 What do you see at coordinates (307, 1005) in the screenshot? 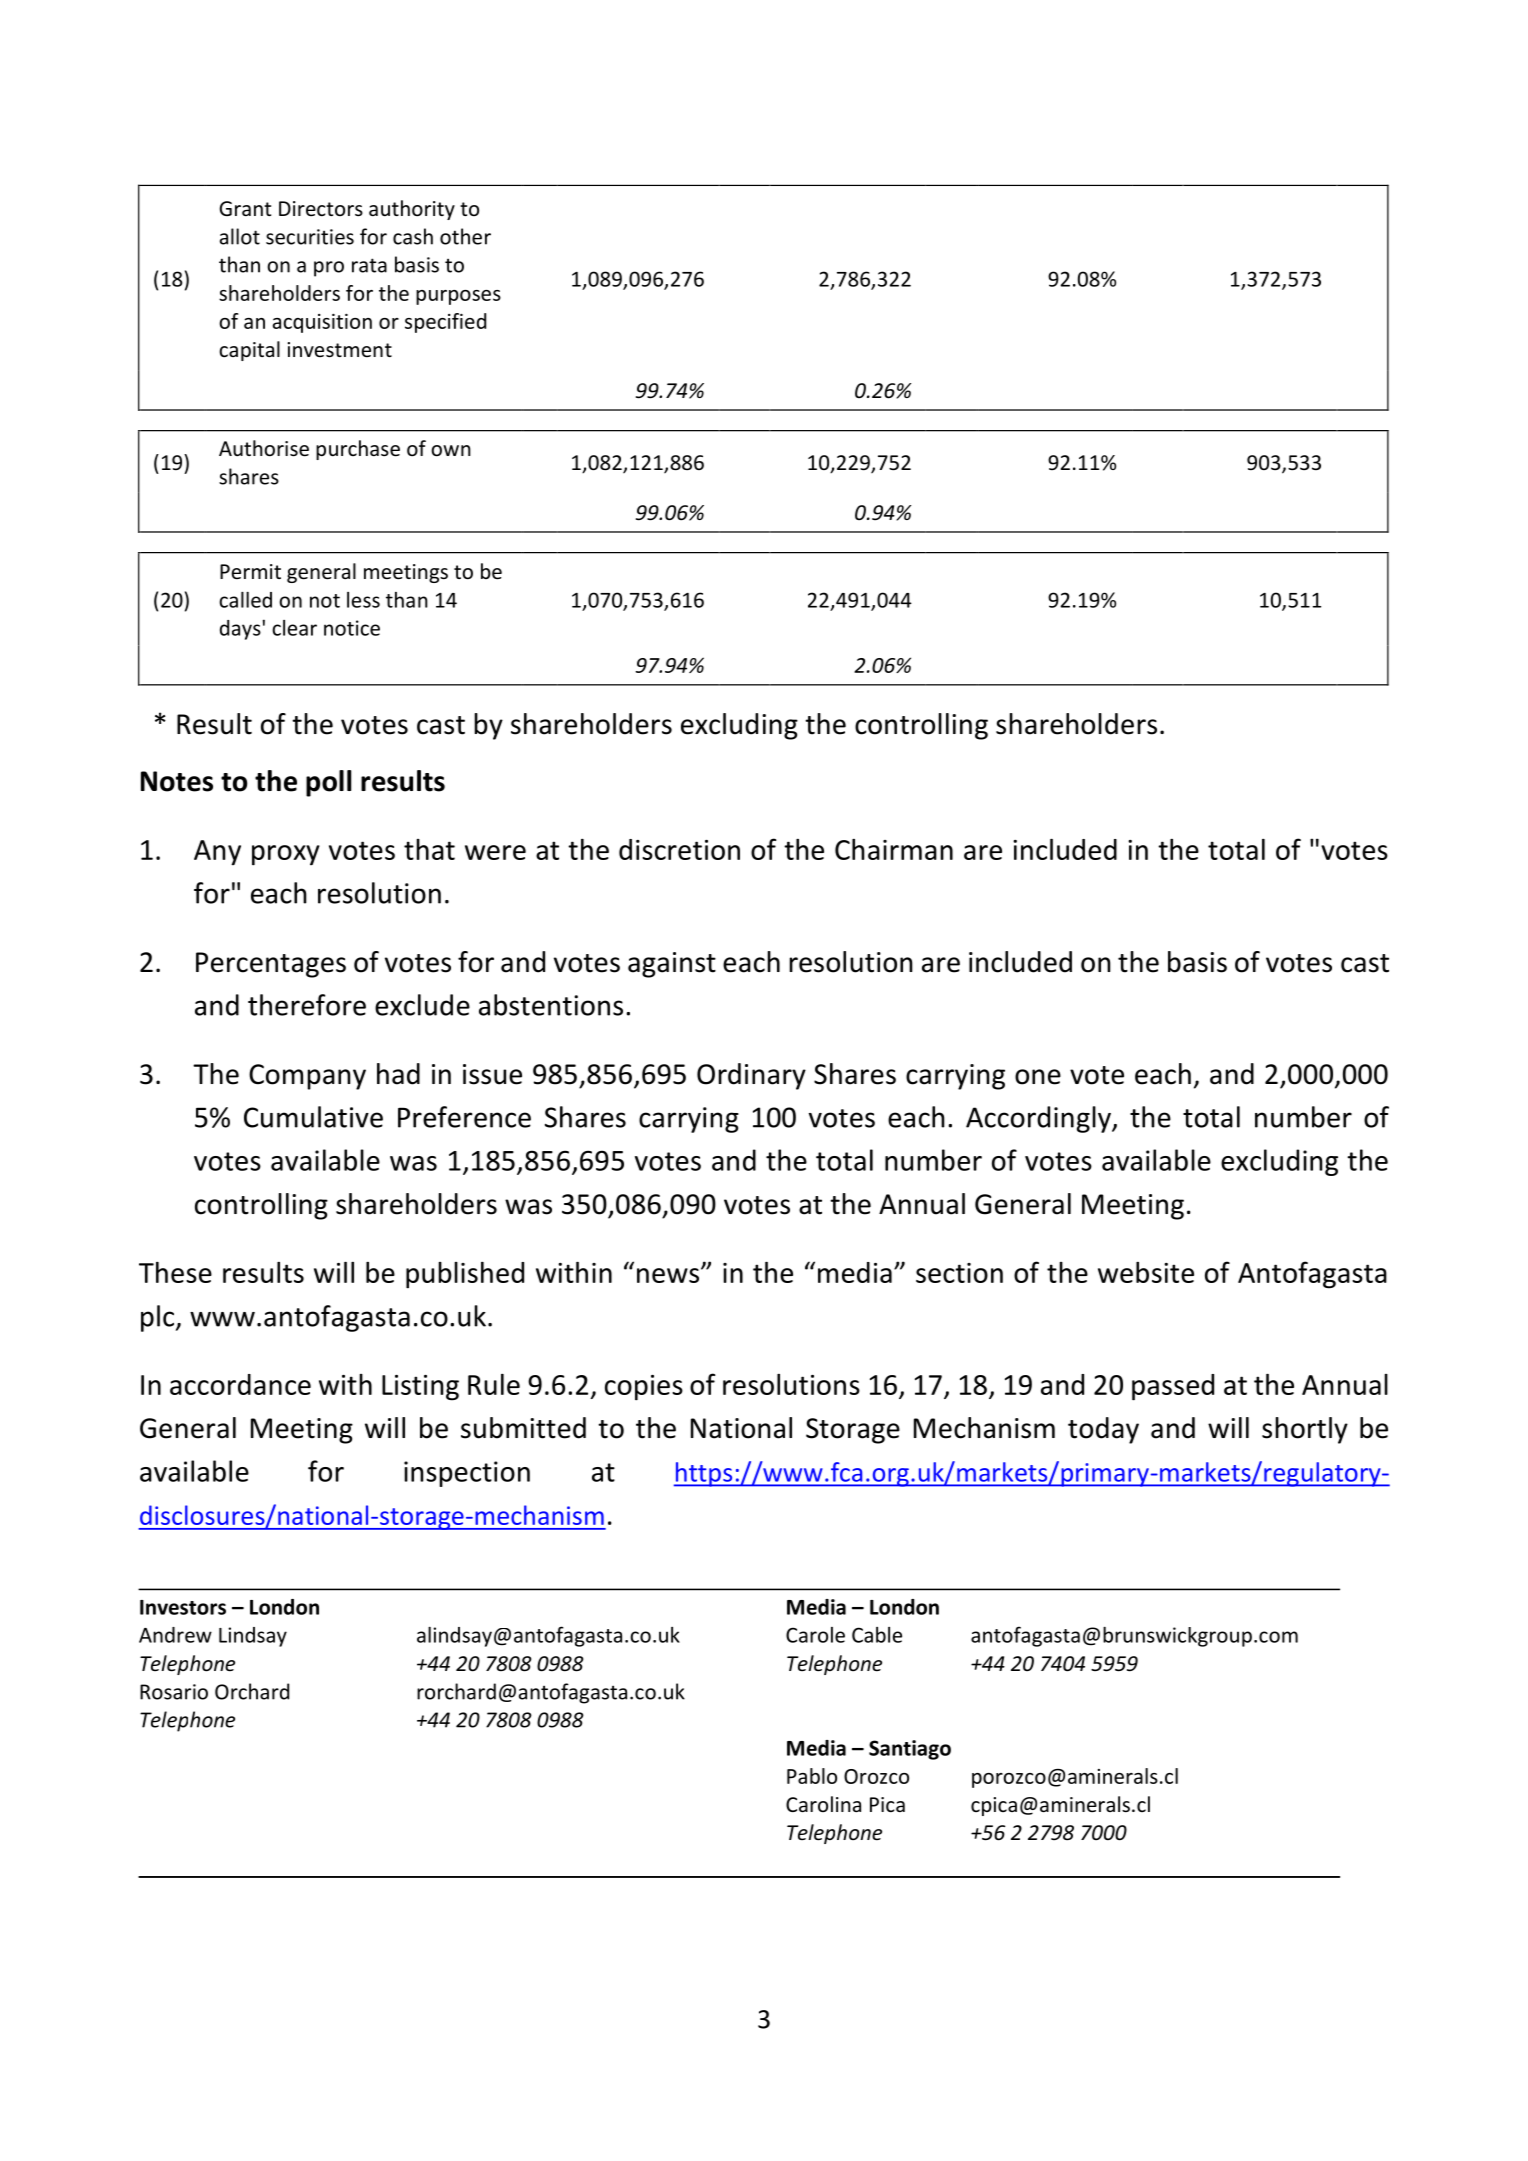
I see `therefore` at bounding box center [307, 1005].
